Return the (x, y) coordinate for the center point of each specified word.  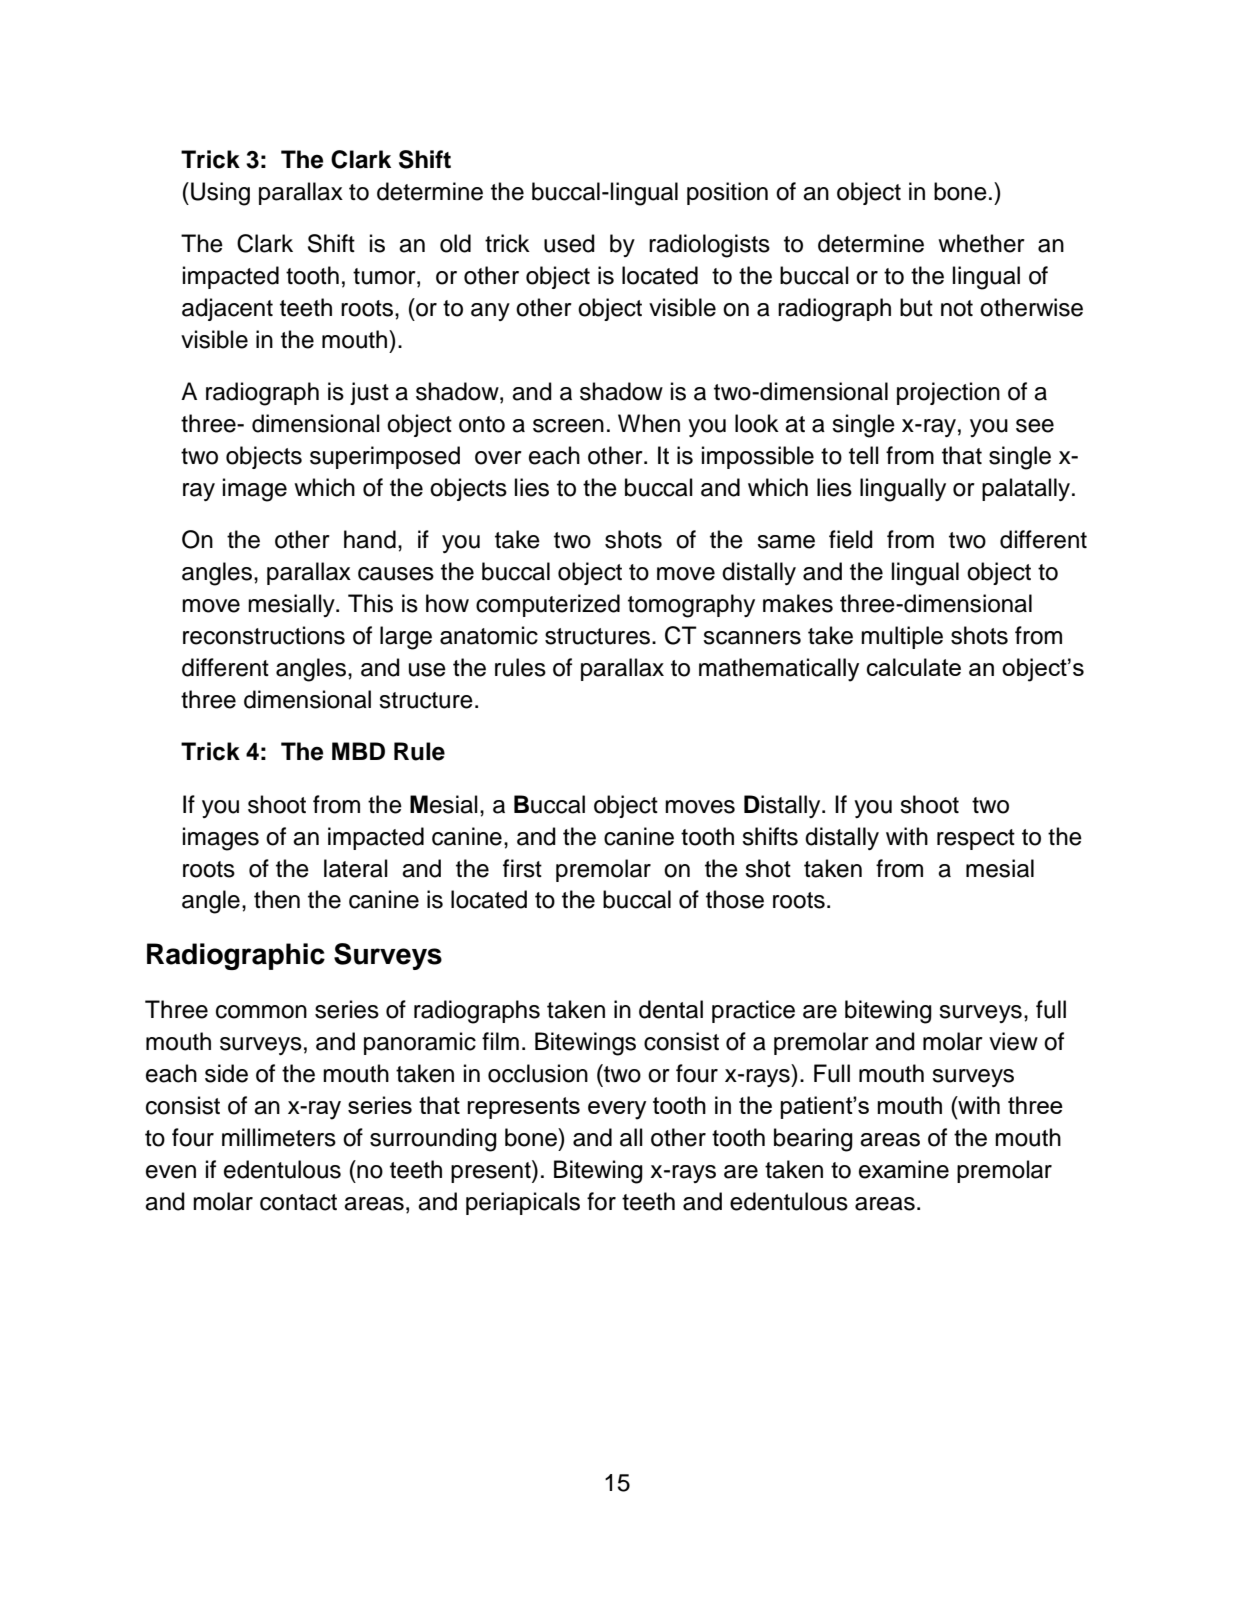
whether (981, 243)
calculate (914, 667)
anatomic (489, 635)
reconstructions (264, 635)
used (569, 243)
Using (220, 194)
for (601, 1201)
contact (298, 1202)
